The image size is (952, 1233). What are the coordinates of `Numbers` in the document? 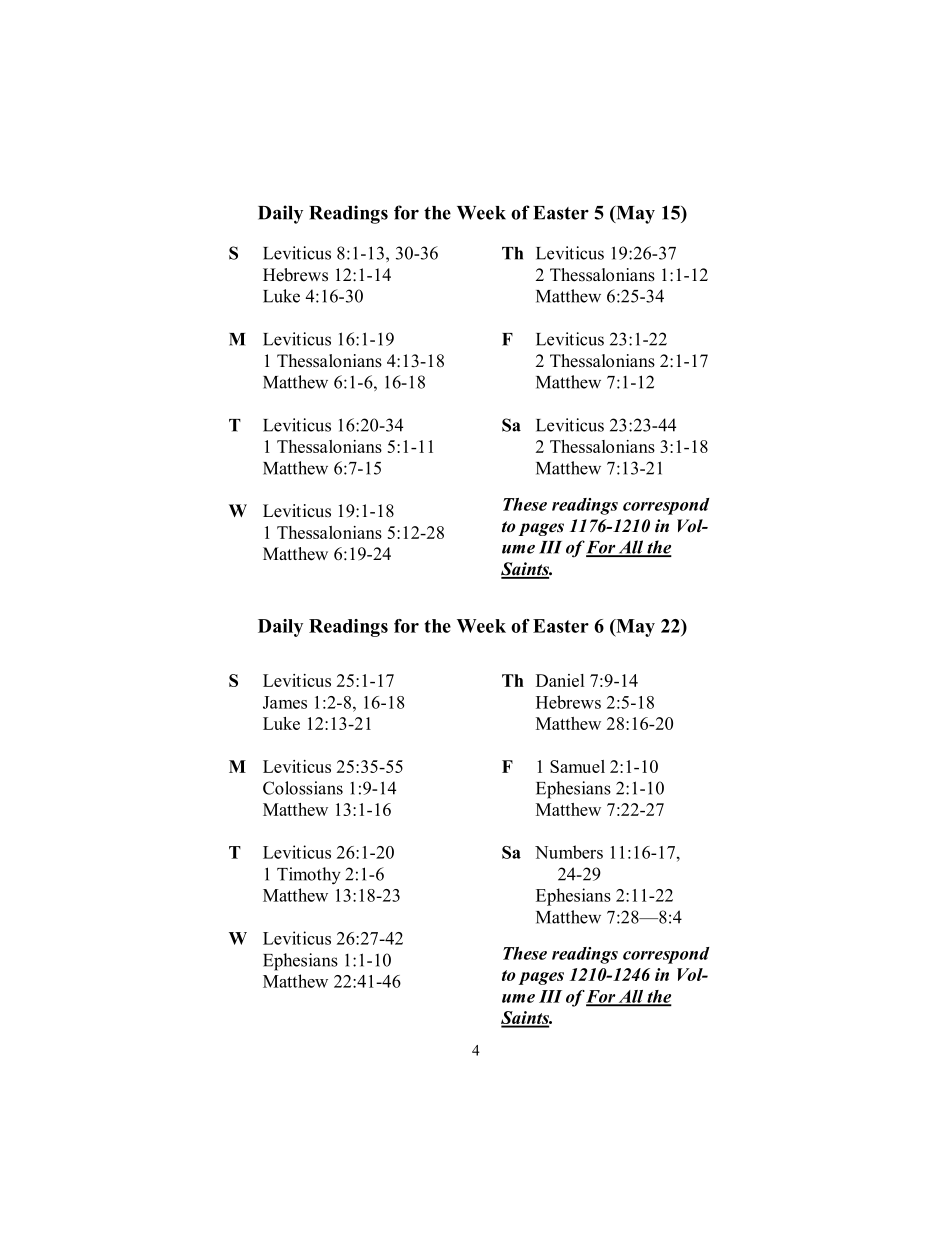 It's located at (569, 852).
